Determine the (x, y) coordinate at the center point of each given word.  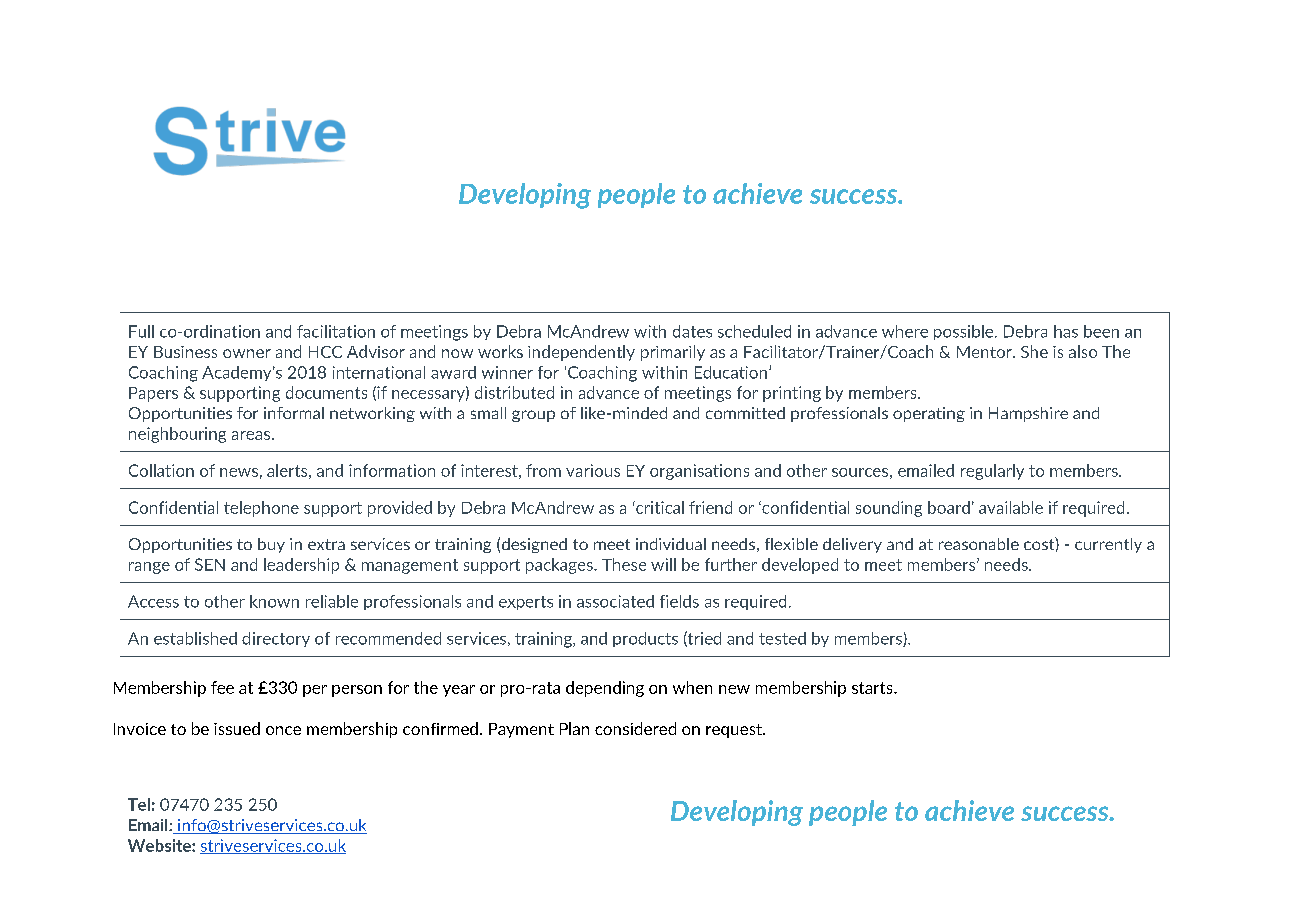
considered (635, 728)
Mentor (985, 352)
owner (247, 353)
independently (581, 353)
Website (160, 845)
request (735, 731)
